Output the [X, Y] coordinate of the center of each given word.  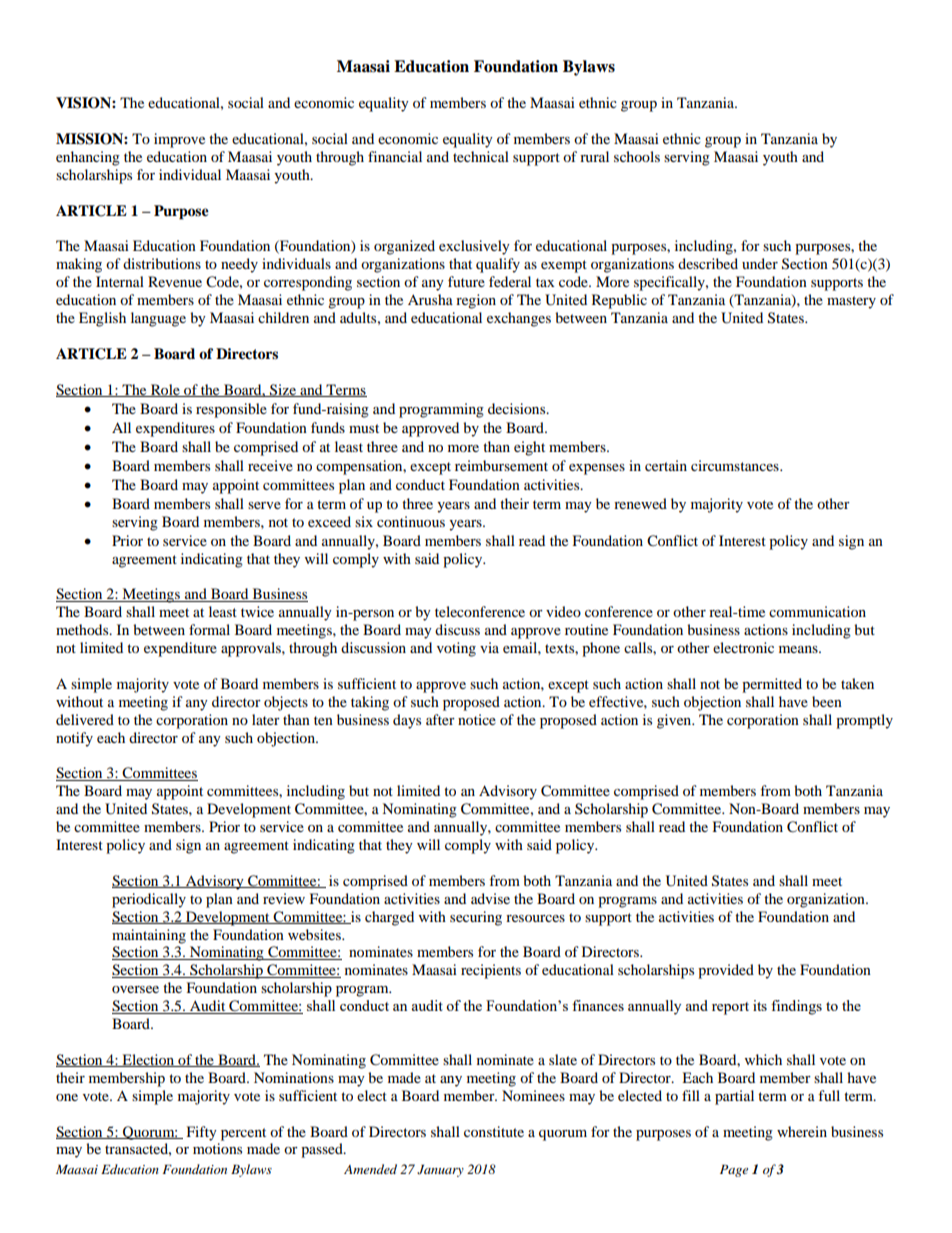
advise [490, 898]
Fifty [202, 1133]
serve [264, 505]
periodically [149, 900]
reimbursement [501, 465]
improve [179, 140]
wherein [802, 1131]
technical [481, 156]
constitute [494, 1131]
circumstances [736, 465]
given [675, 721]
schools [637, 156]
